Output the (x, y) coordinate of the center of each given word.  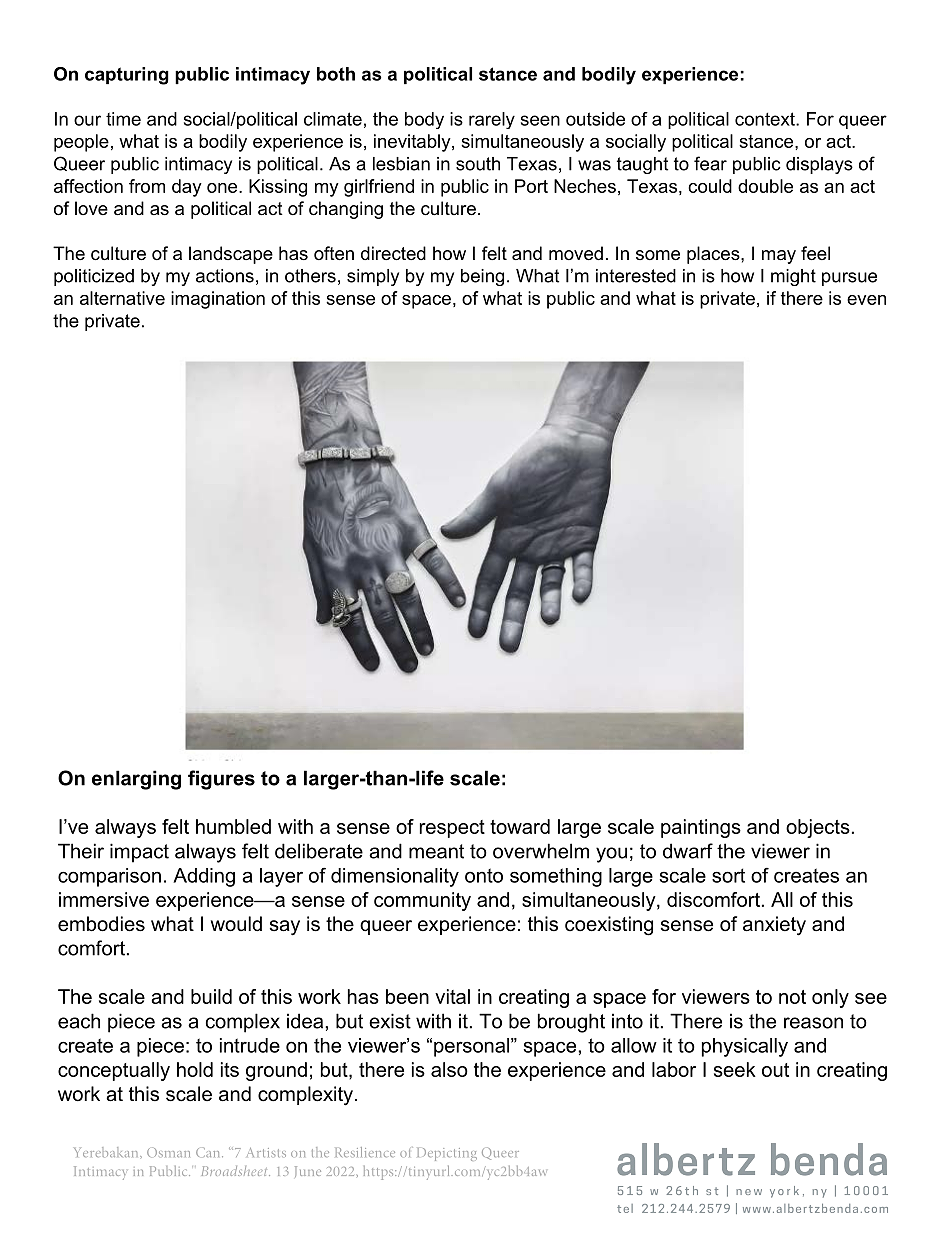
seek (735, 1069)
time (123, 119)
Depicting (447, 1154)
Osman (168, 1152)
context (766, 119)
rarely (492, 120)
